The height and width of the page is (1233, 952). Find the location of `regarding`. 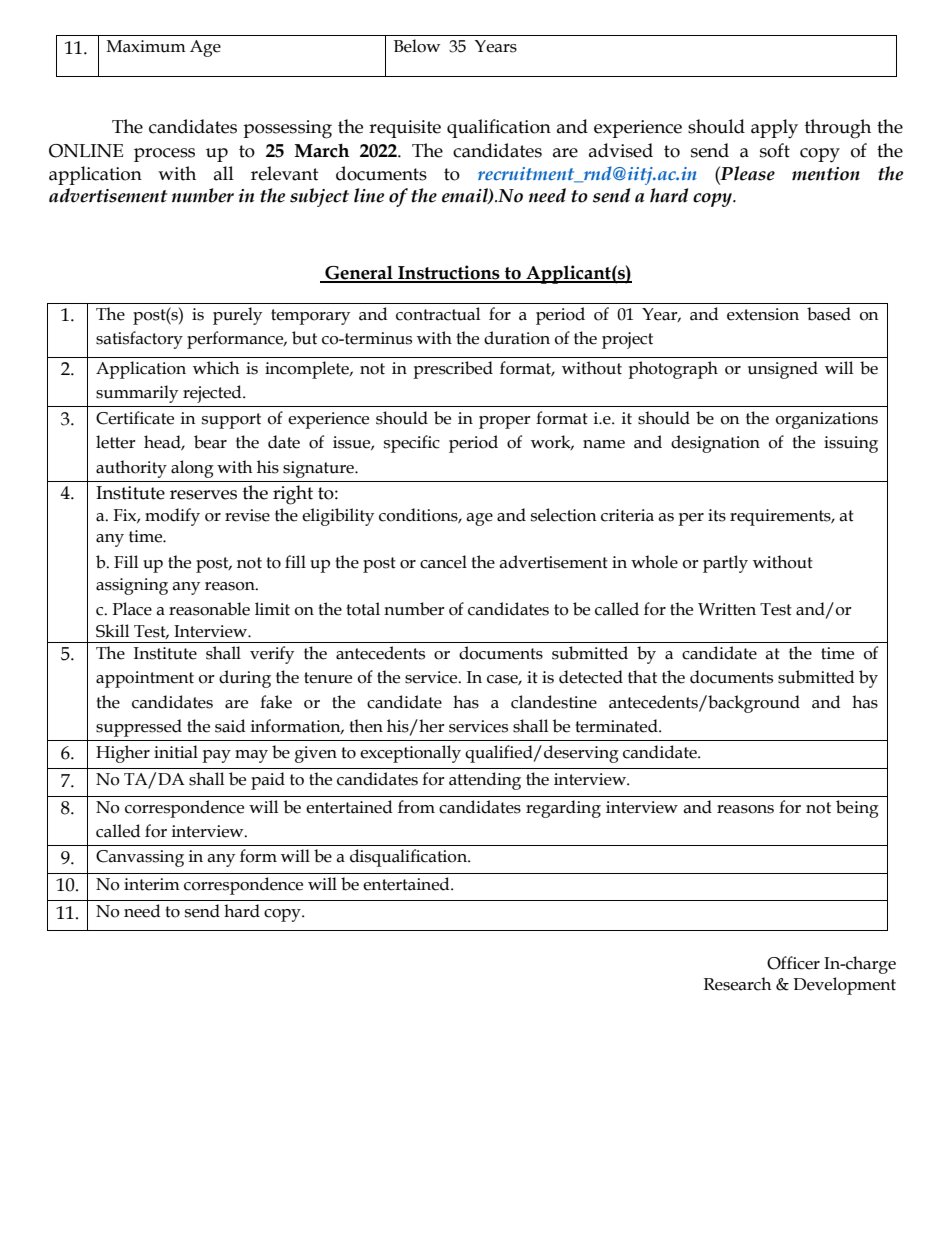

regarding is located at coordinates (563, 809).
